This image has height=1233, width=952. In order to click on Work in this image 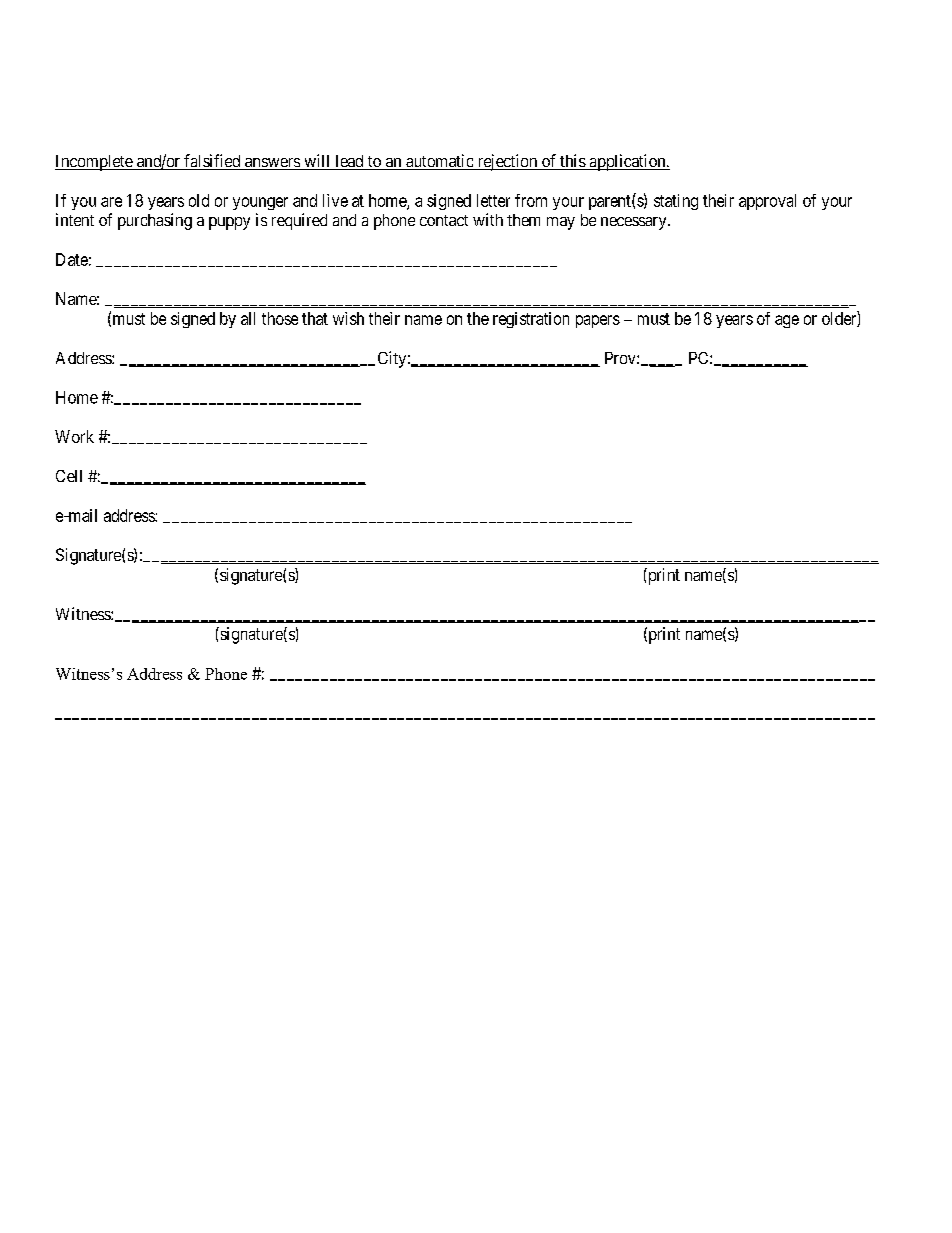, I will do `click(74, 436)`.
